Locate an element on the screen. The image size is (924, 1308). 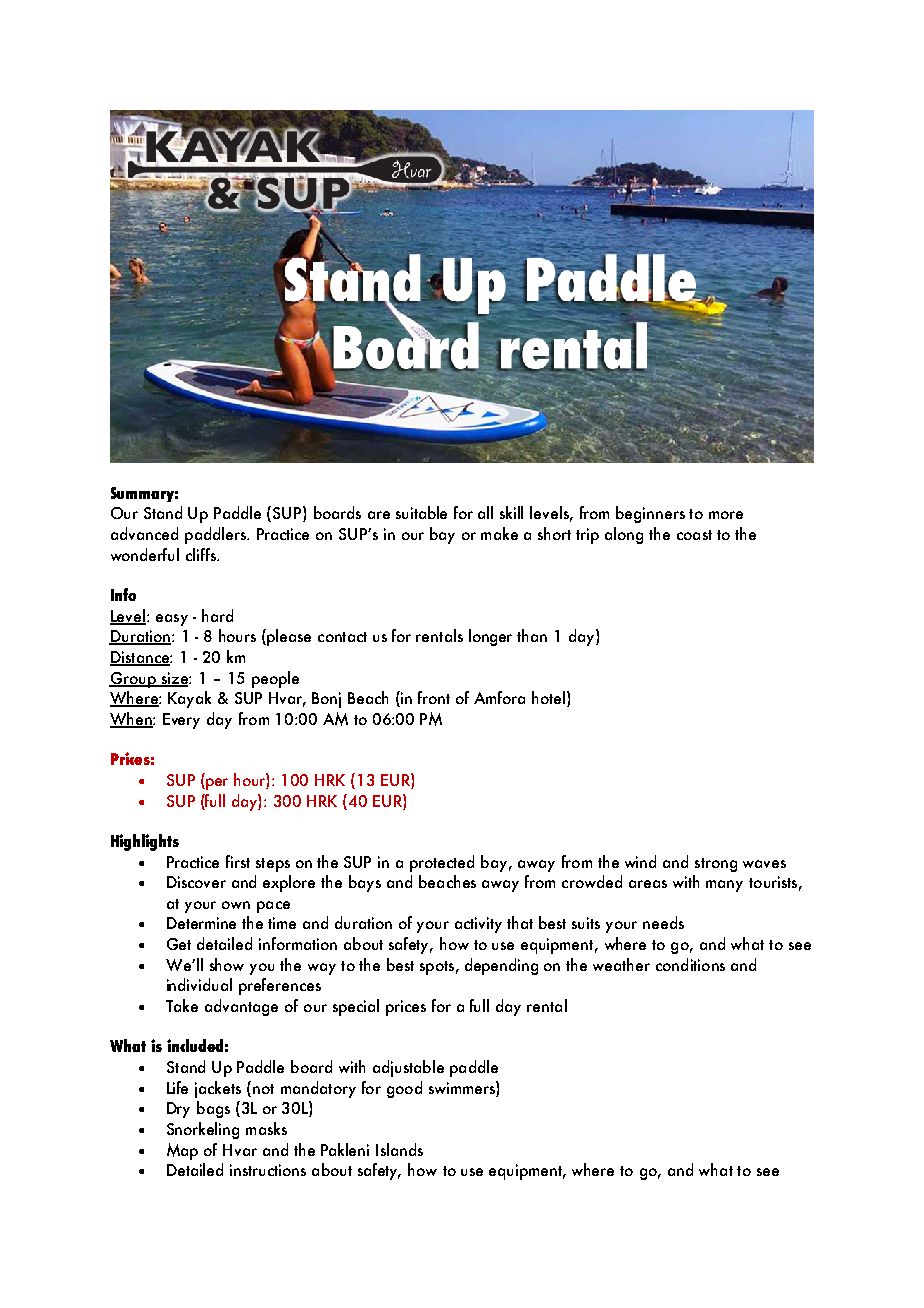
suitable is located at coordinates (421, 512).
